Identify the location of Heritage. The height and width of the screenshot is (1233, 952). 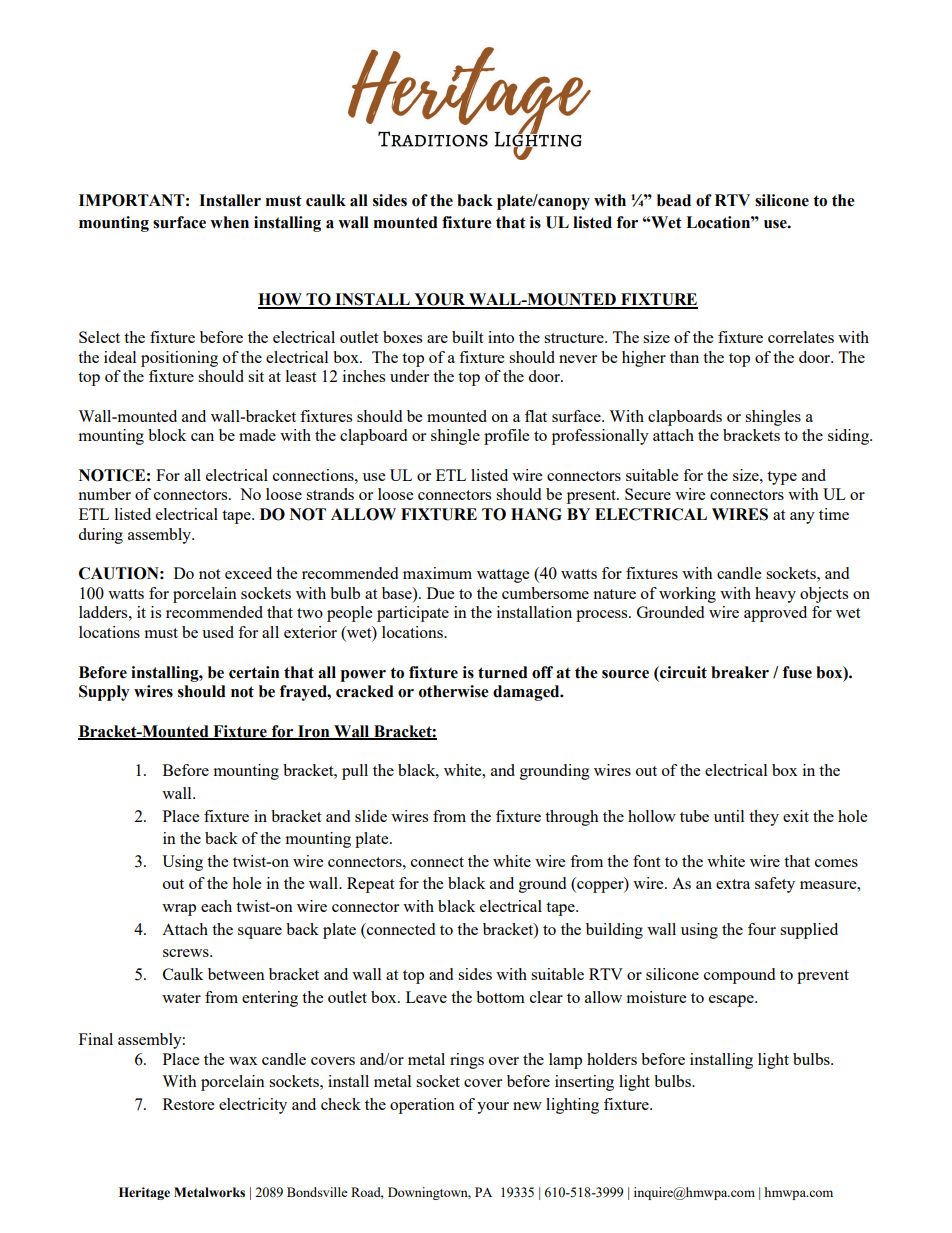
(144, 1193).
